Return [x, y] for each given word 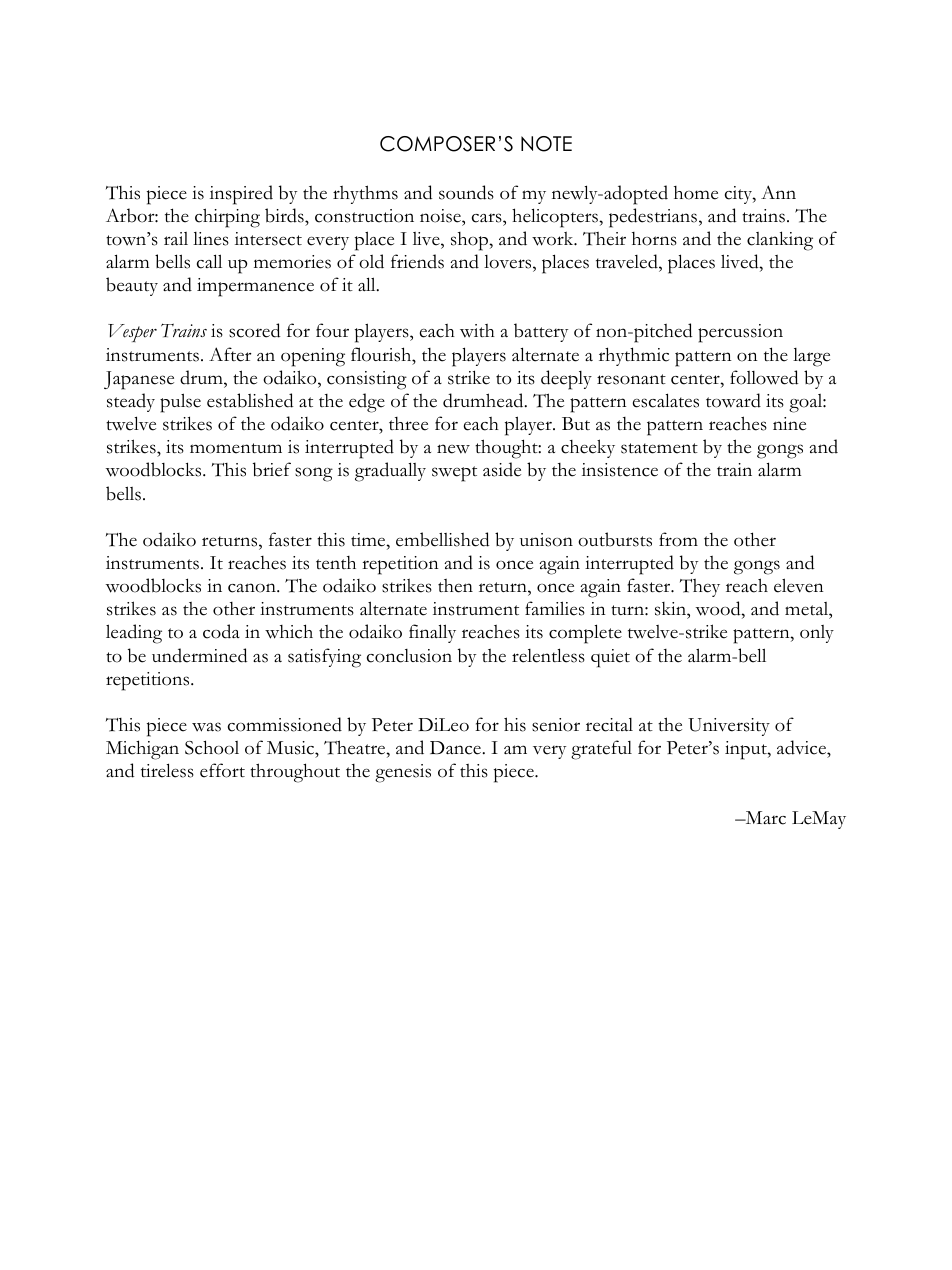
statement [659, 448]
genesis [403, 773]
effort [222, 770]
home [696, 193]
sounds [466, 192]
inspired [241, 195]
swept [454, 474]
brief [272, 469]
